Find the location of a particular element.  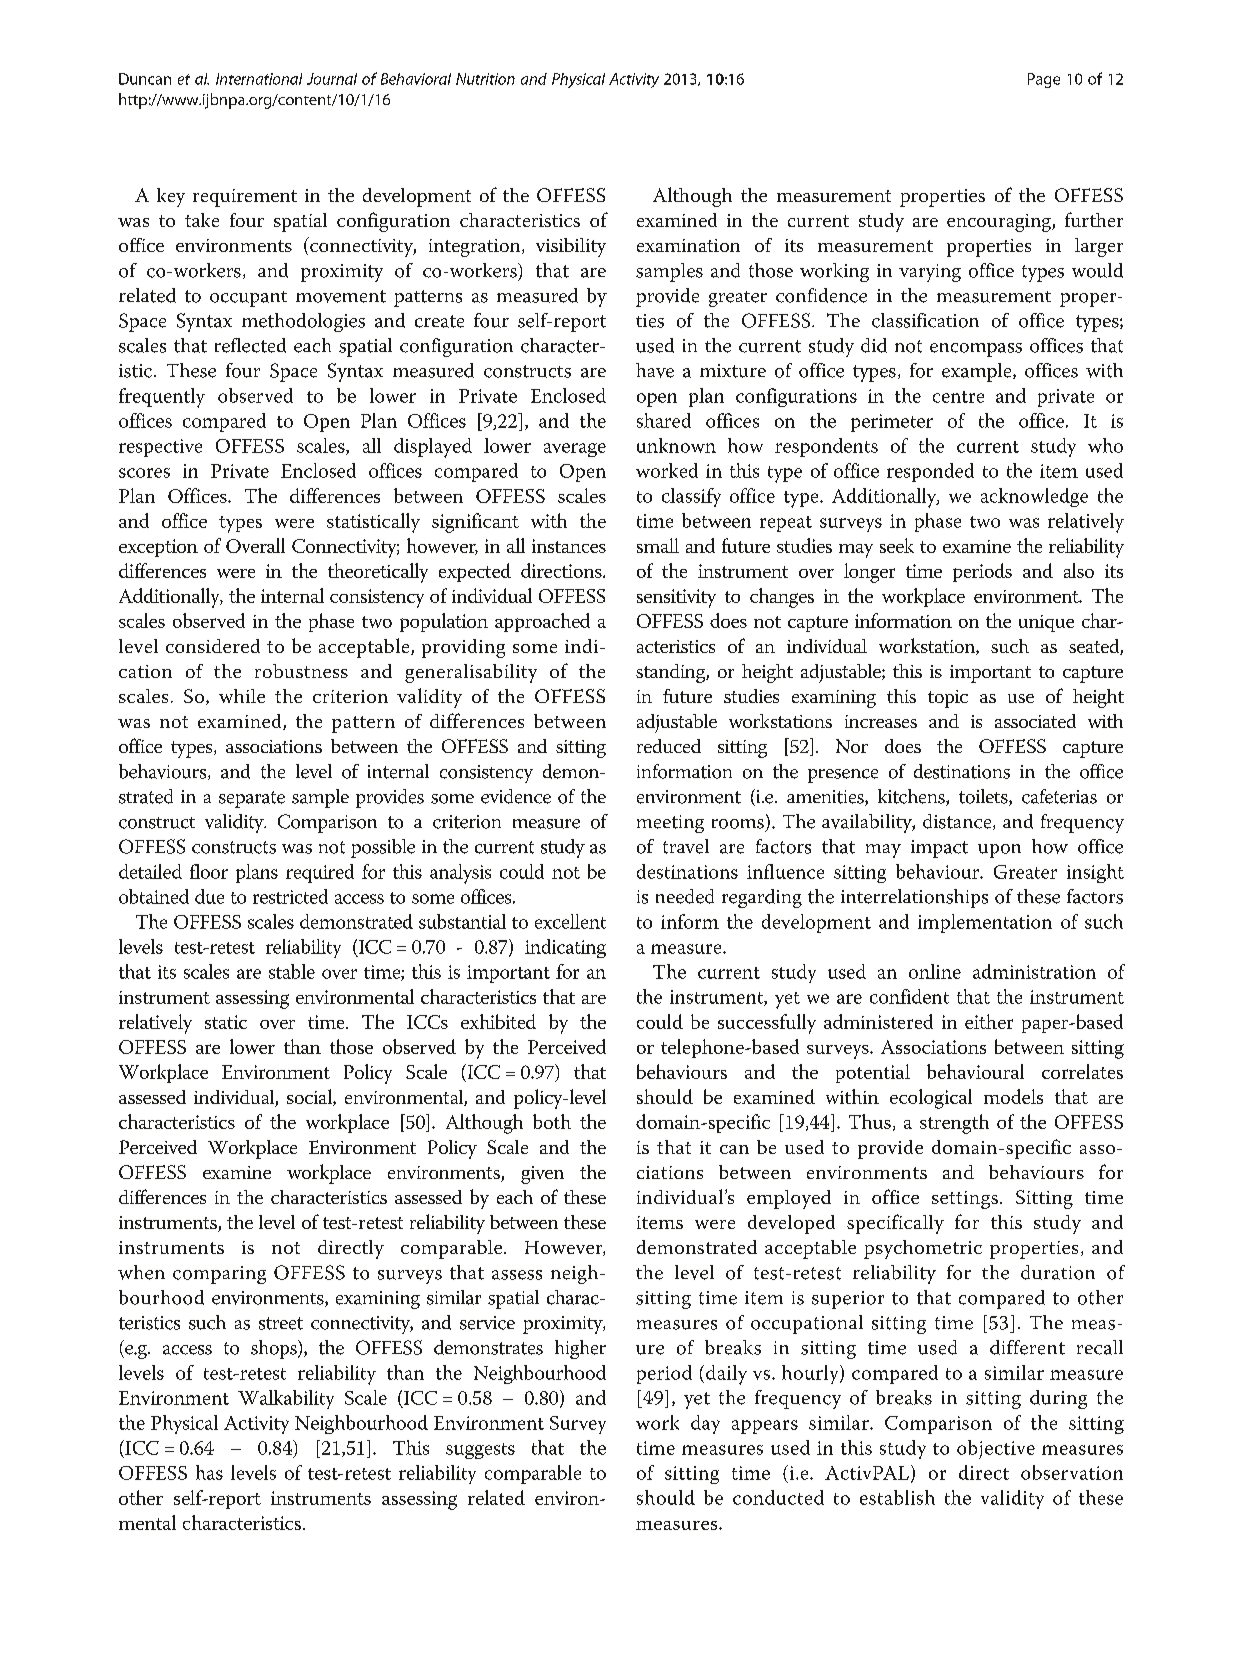

static is located at coordinates (226, 1022).
